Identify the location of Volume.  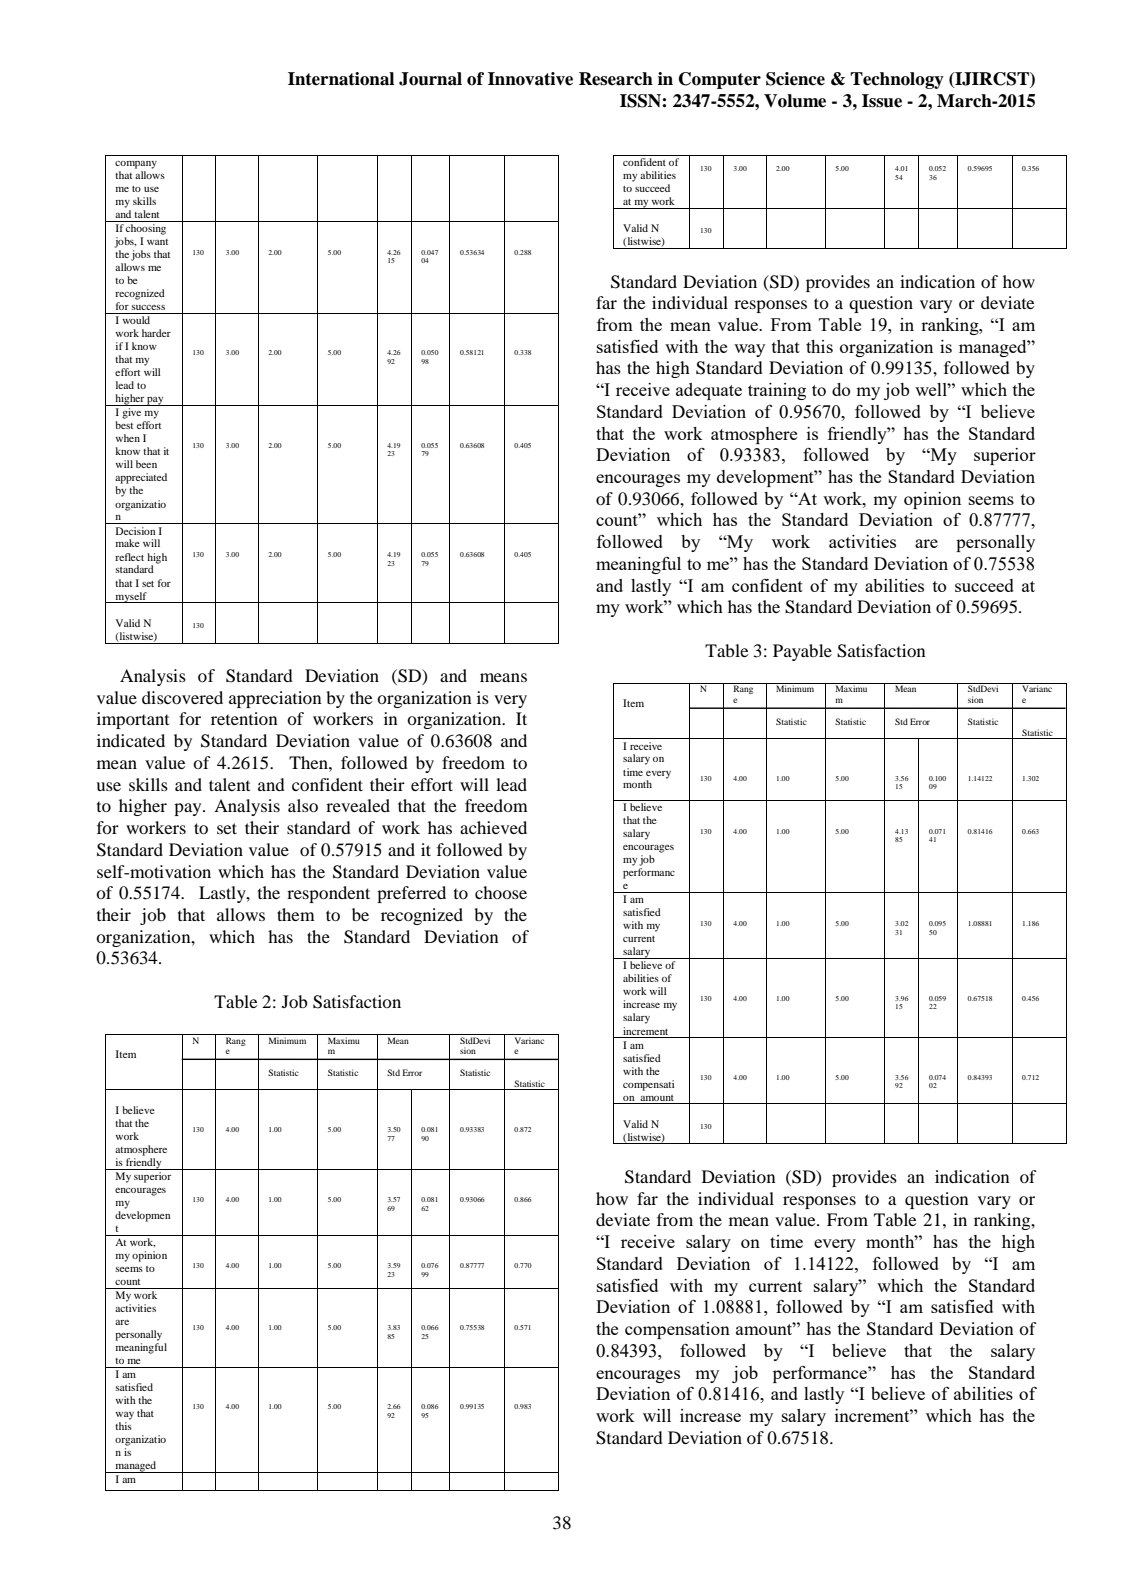
(795, 101).
